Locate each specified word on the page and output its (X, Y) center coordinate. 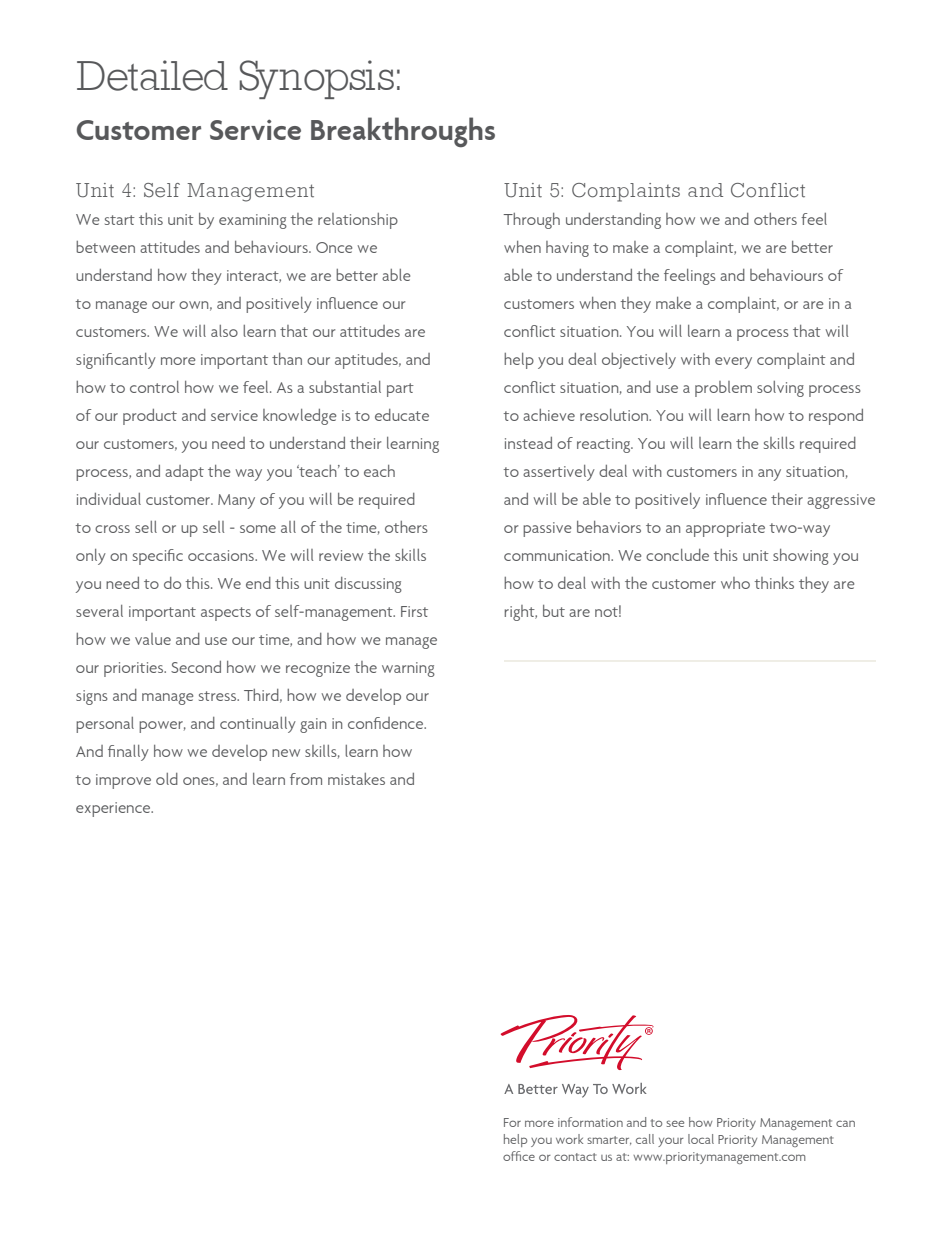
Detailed (152, 75)
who (735, 583)
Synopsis (316, 79)
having (567, 249)
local (701, 1139)
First (414, 611)
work (569, 1139)
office (519, 1156)
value (153, 639)
